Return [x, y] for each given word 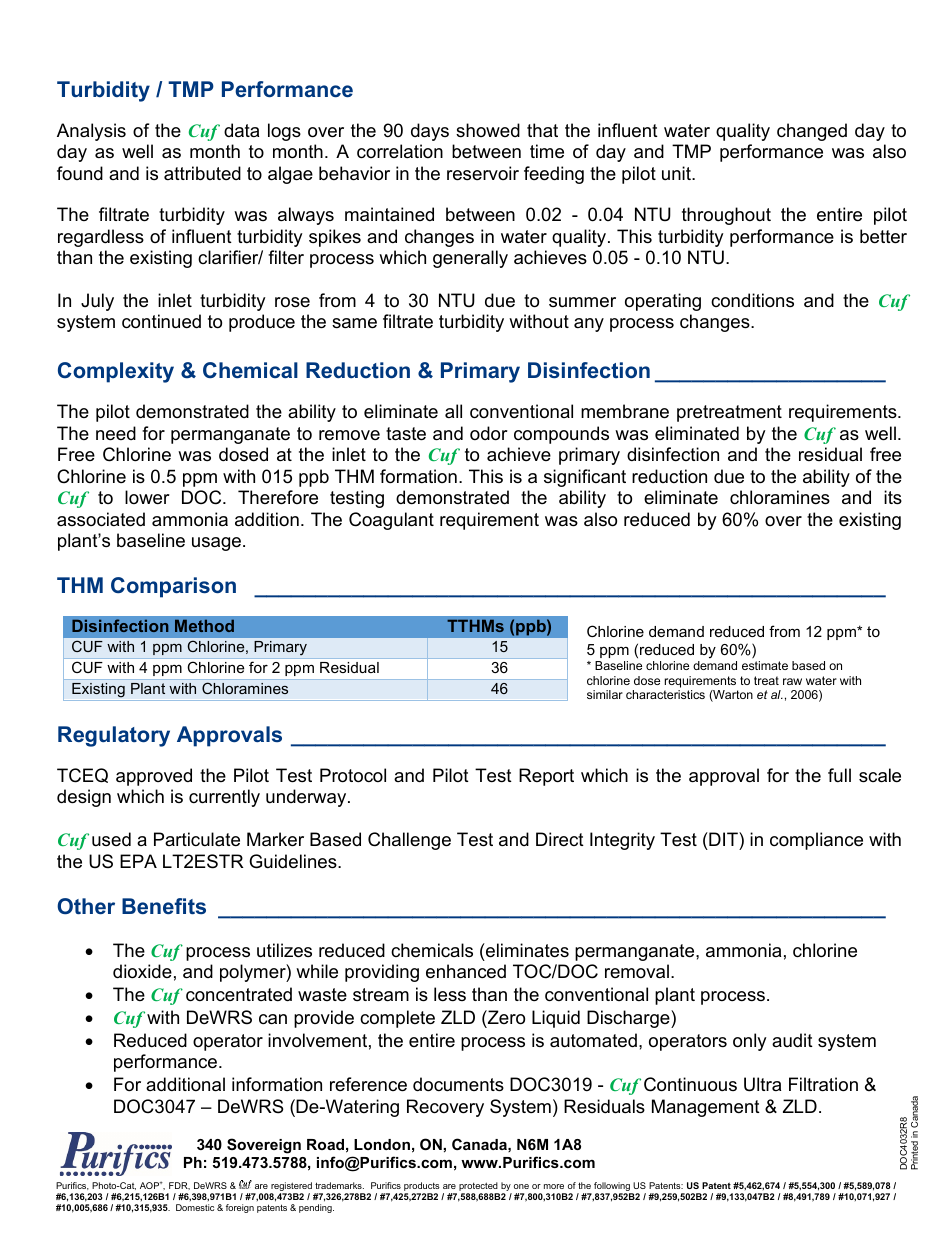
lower [147, 497]
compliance [816, 841]
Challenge [409, 841]
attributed [202, 173]
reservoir [483, 173]
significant [585, 478]
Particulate [197, 839]
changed [812, 132]
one [521, 1186]
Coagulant [391, 521]
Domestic [195, 1207]
